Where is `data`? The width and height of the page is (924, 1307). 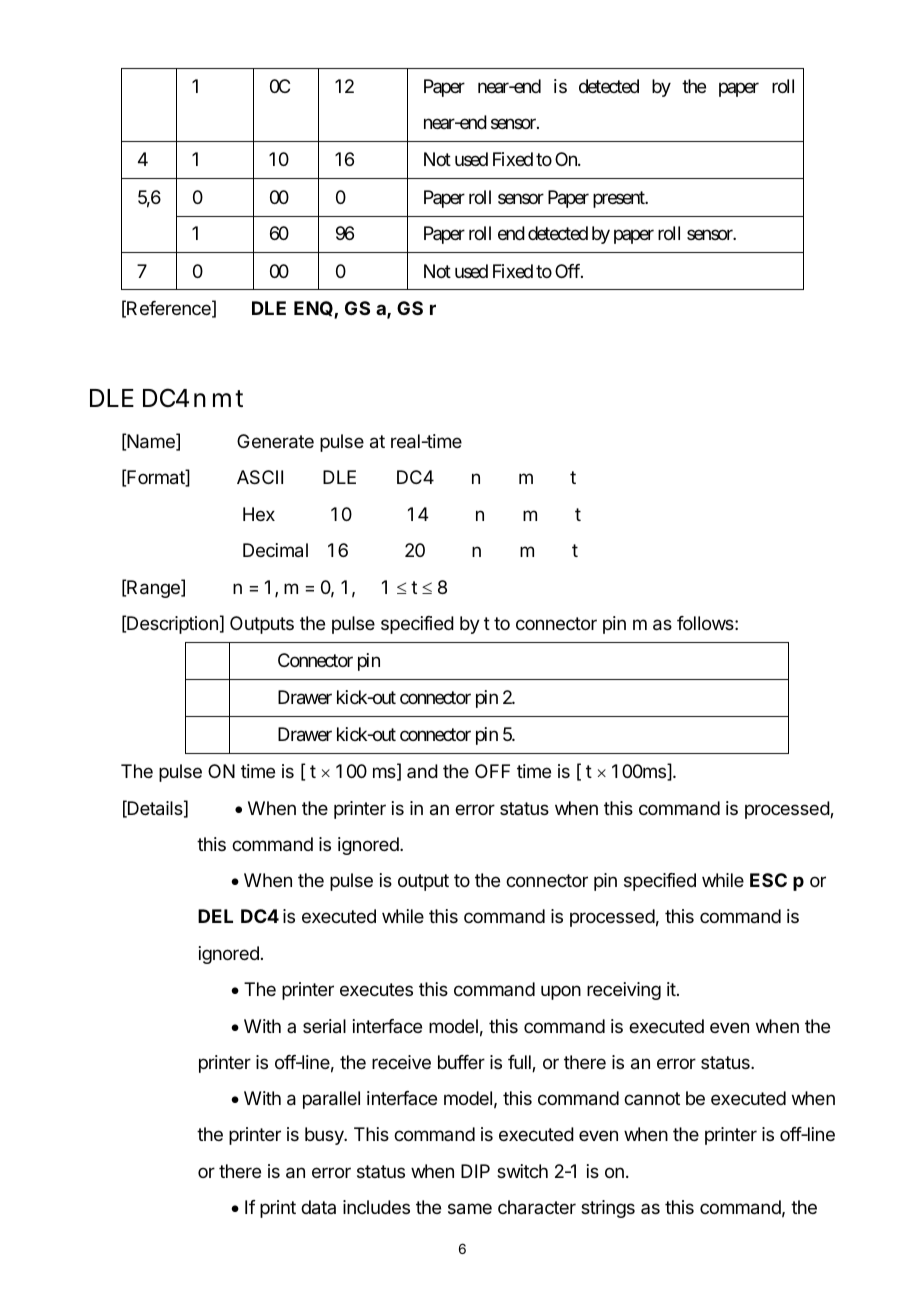 data is located at coordinates (318, 1207).
